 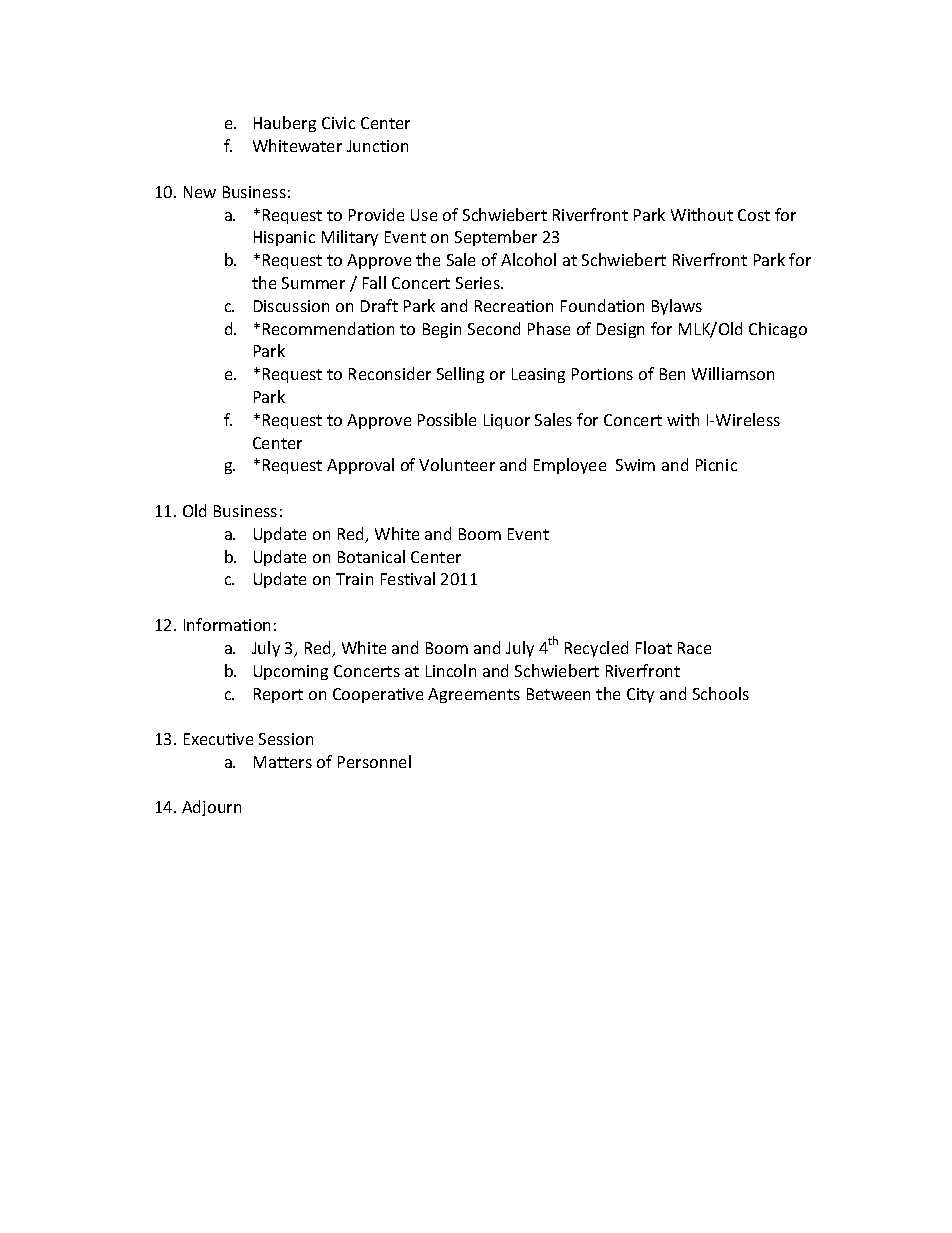 What do you see at coordinates (408, 578) in the screenshot?
I see `Festival` at bounding box center [408, 578].
